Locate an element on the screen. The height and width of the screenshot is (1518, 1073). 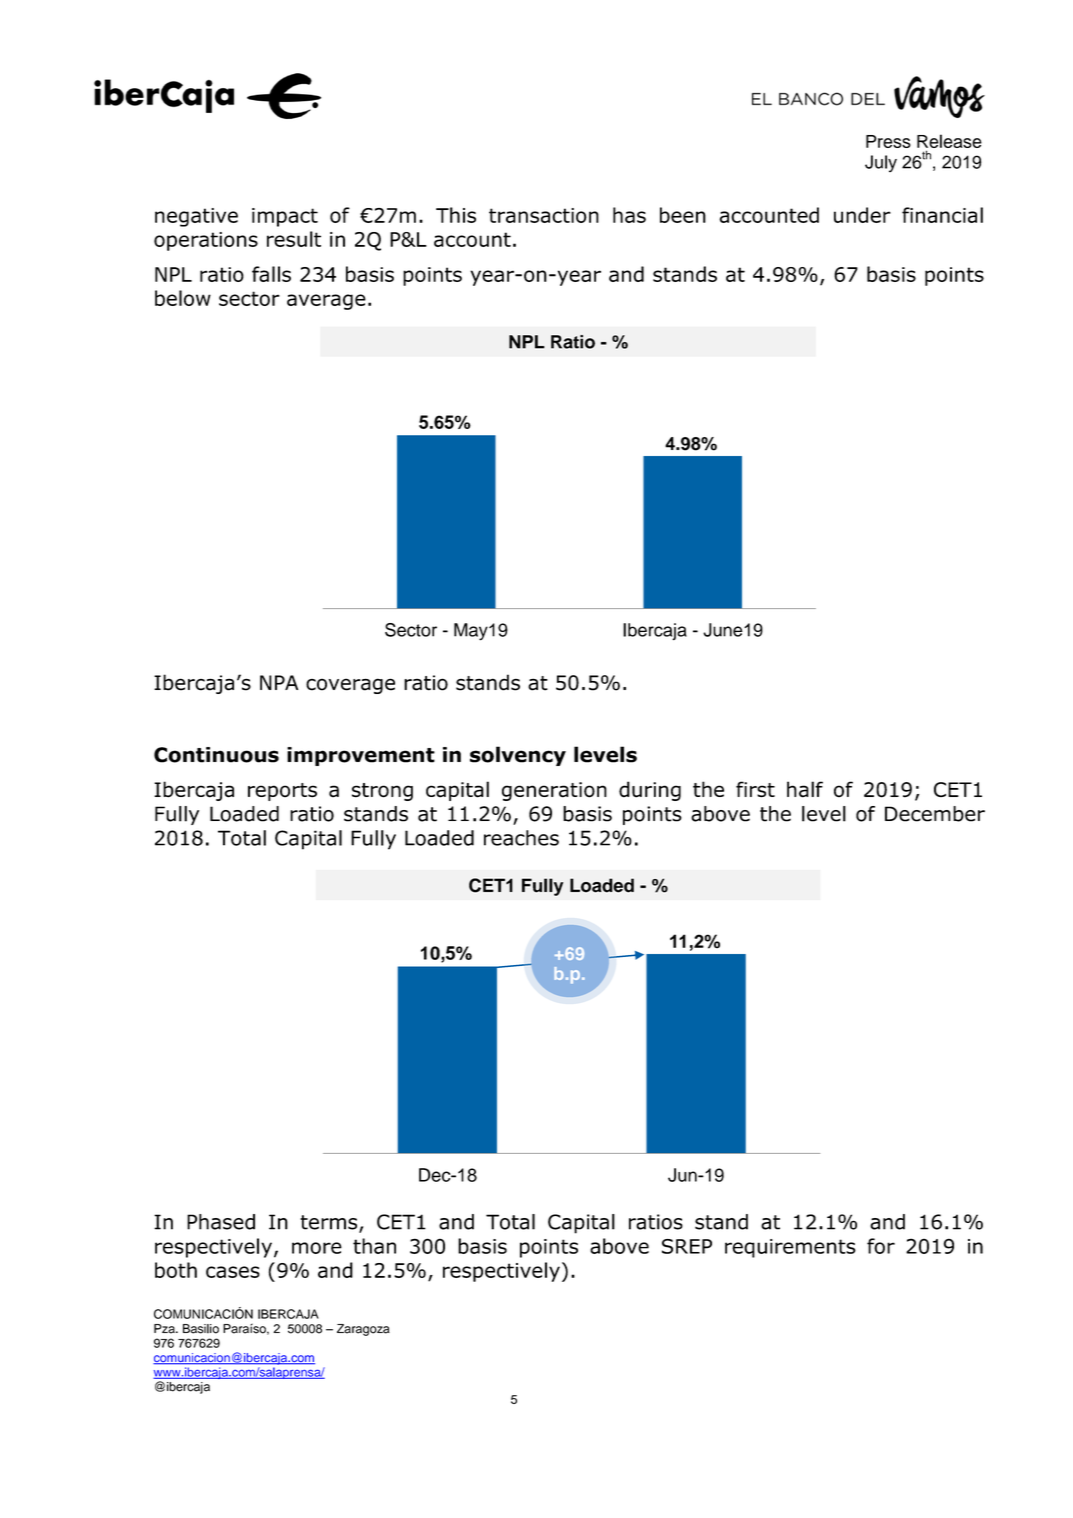
cases is located at coordinates (233, 1272).
